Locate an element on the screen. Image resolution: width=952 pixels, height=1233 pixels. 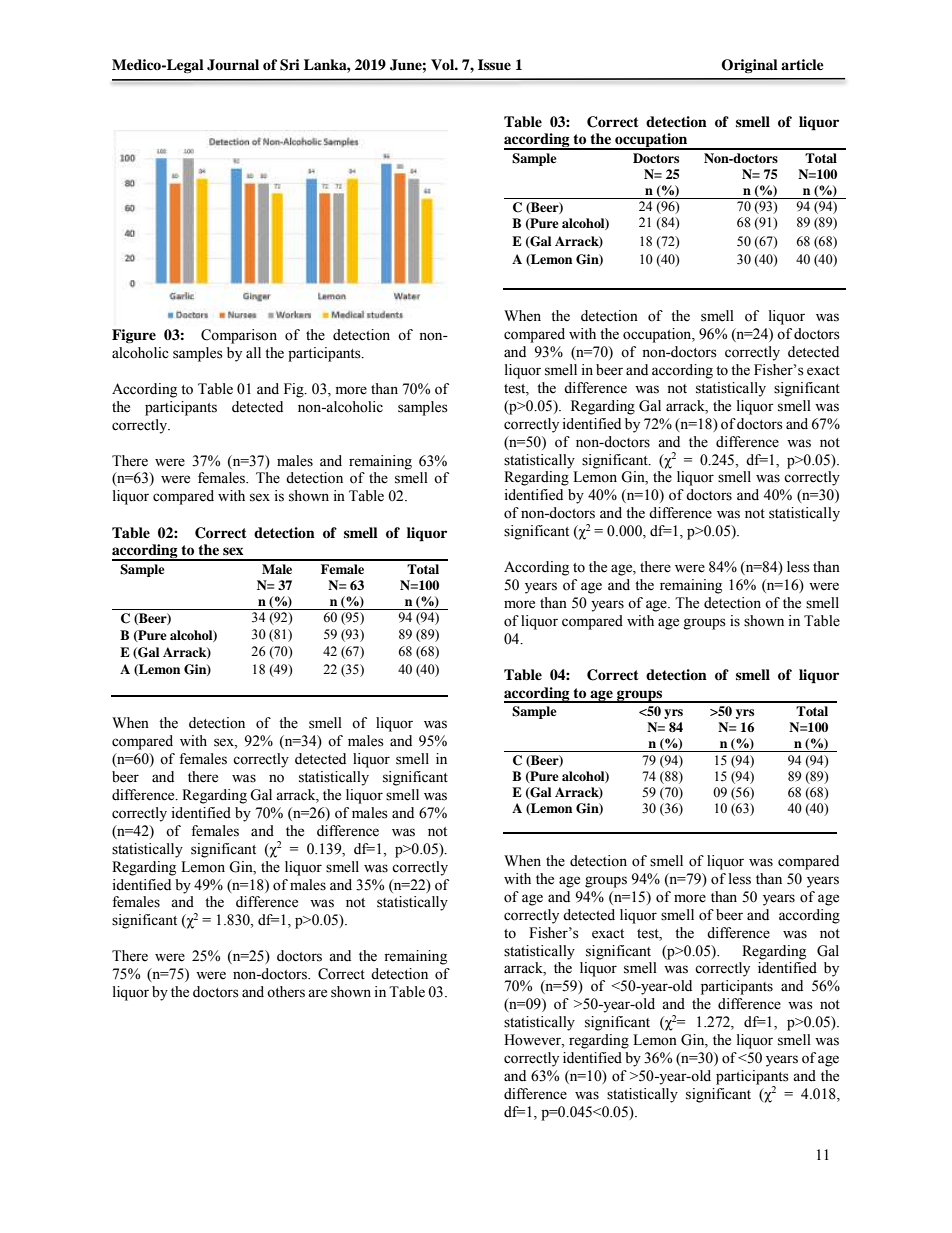
Original is located at coordinates (749, 66).
